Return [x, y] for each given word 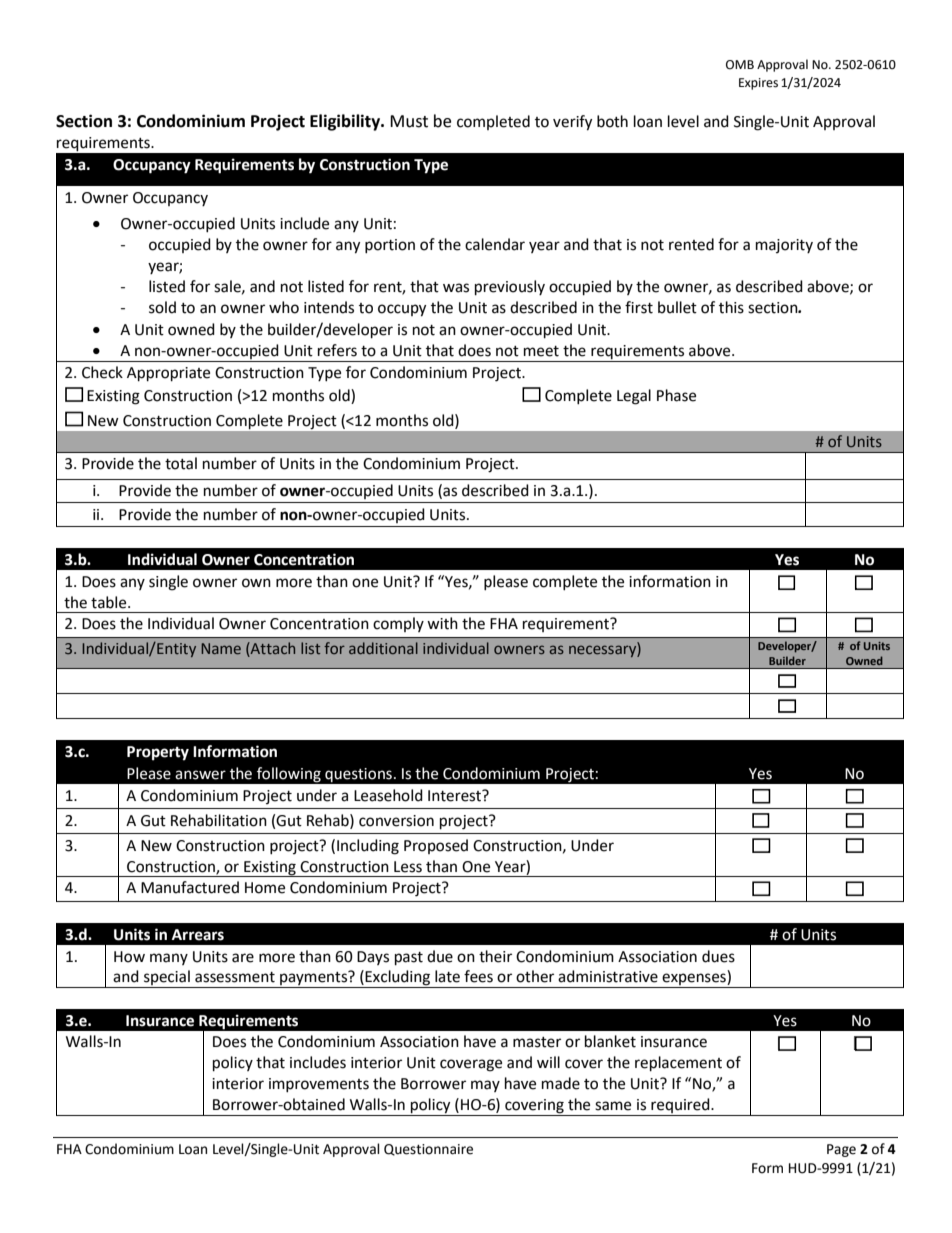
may [485, 1086]
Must [409, 121]
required [680, 1107]
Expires [758, 84]
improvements [319, 1085]
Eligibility [346, 122]
